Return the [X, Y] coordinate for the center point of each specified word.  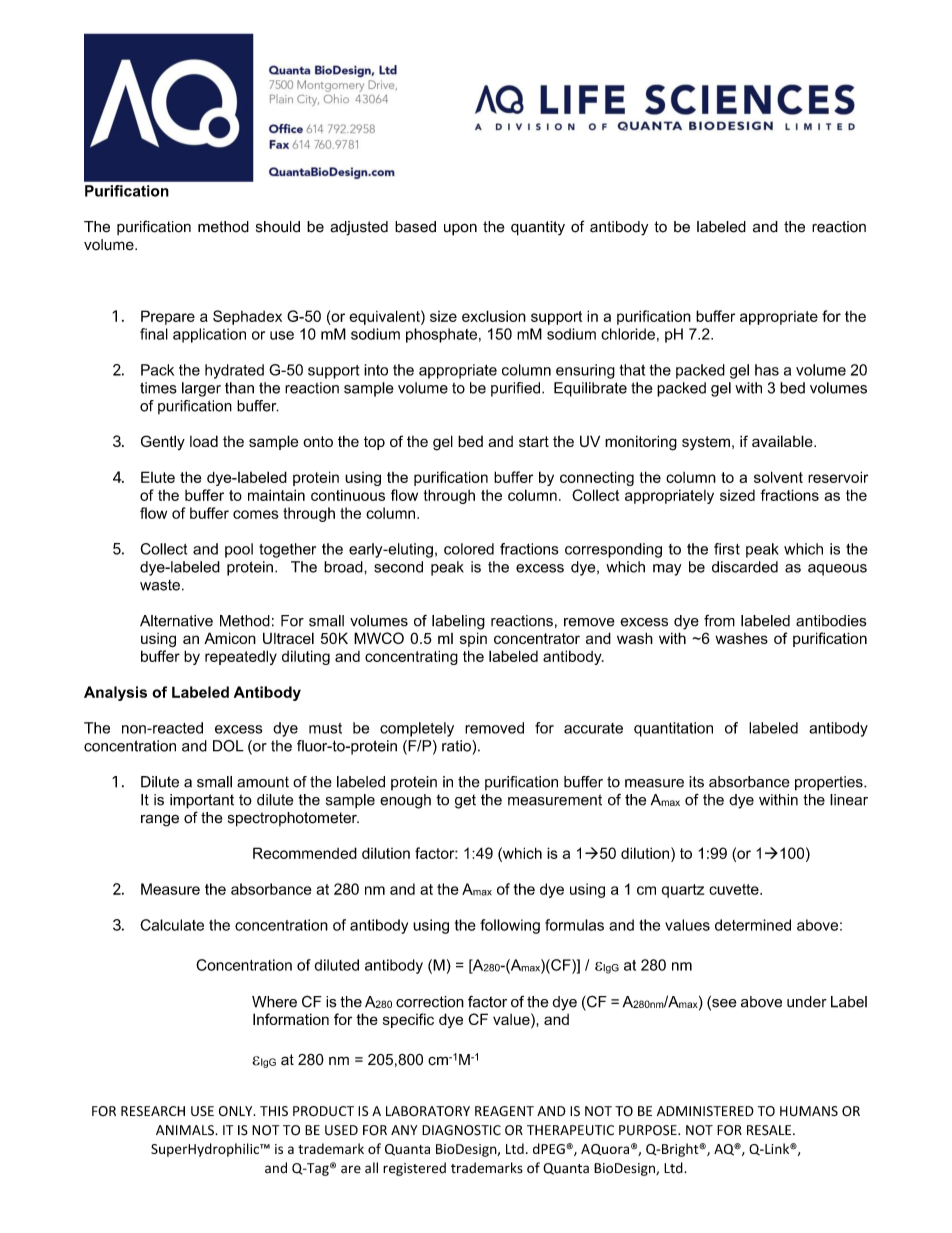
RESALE [770, 1130]
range [160, 820]
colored [469, 549]
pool [239, 550]
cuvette [735, 889]
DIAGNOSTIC [461, 1130]
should [278, 227]
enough [405, 801]
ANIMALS [186, 1130]
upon [460, 229]
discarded [745, 567]
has [767, 370]
